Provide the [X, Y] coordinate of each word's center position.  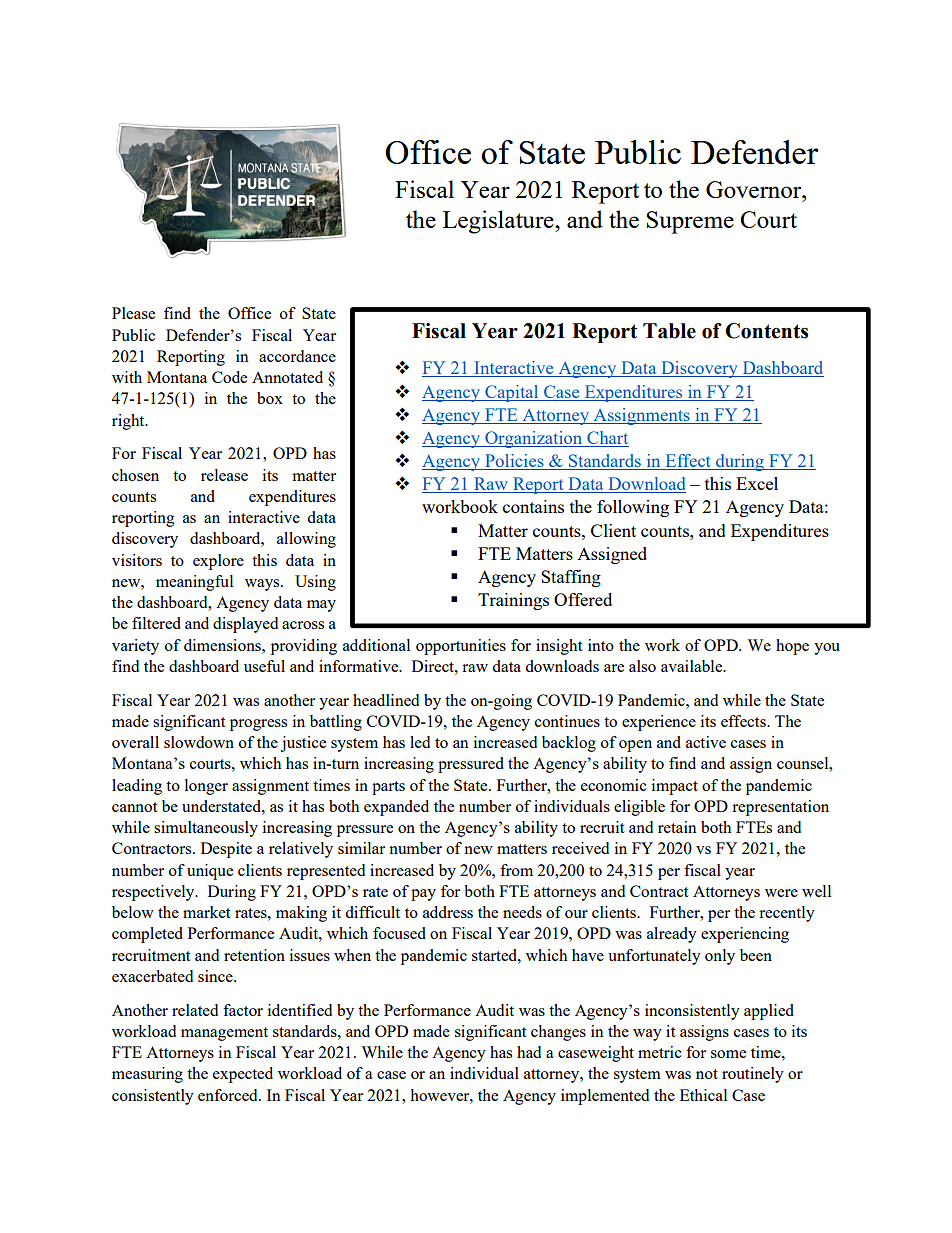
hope [792, 647]
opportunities [461, 647]
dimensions [223, 645]
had [529, 1052]
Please [133, 313]
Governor [755, 189]
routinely [753, 1075]
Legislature [499, 222]
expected [243, 1075]
